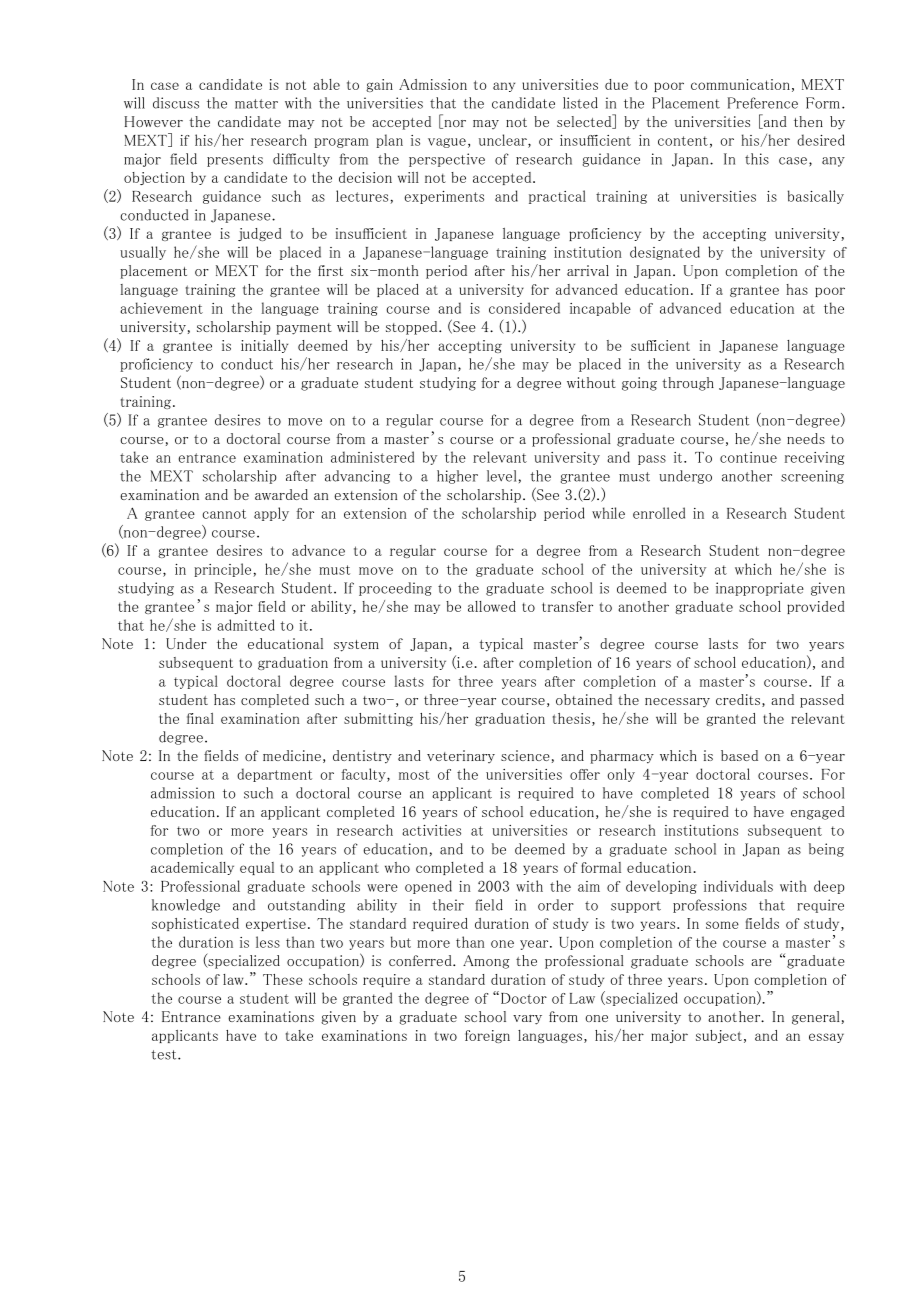 The height and width of the document is (1308, 924). I want to click on Preference, so click(763, 103).
